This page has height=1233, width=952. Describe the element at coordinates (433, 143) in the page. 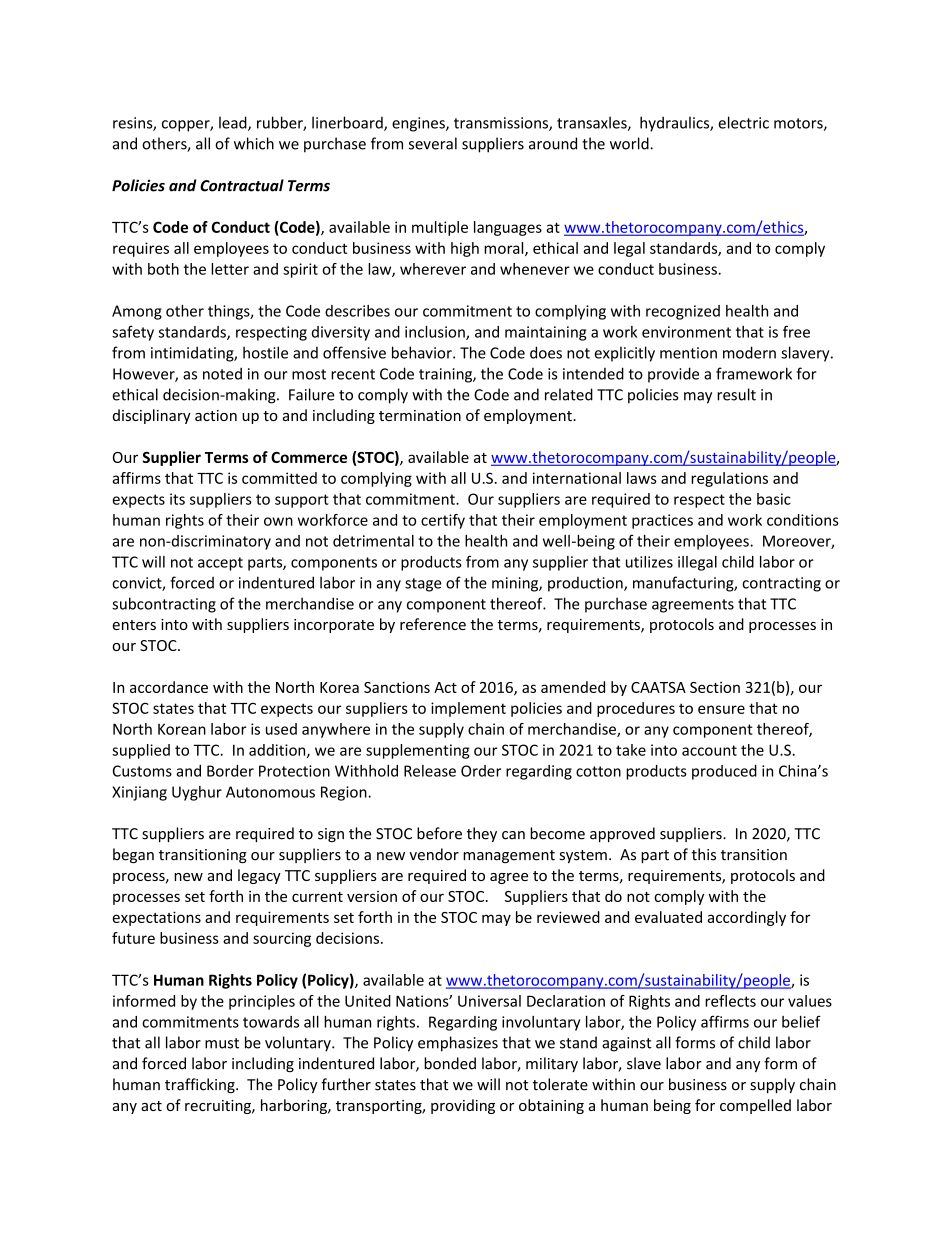

I see `several` at that location.
